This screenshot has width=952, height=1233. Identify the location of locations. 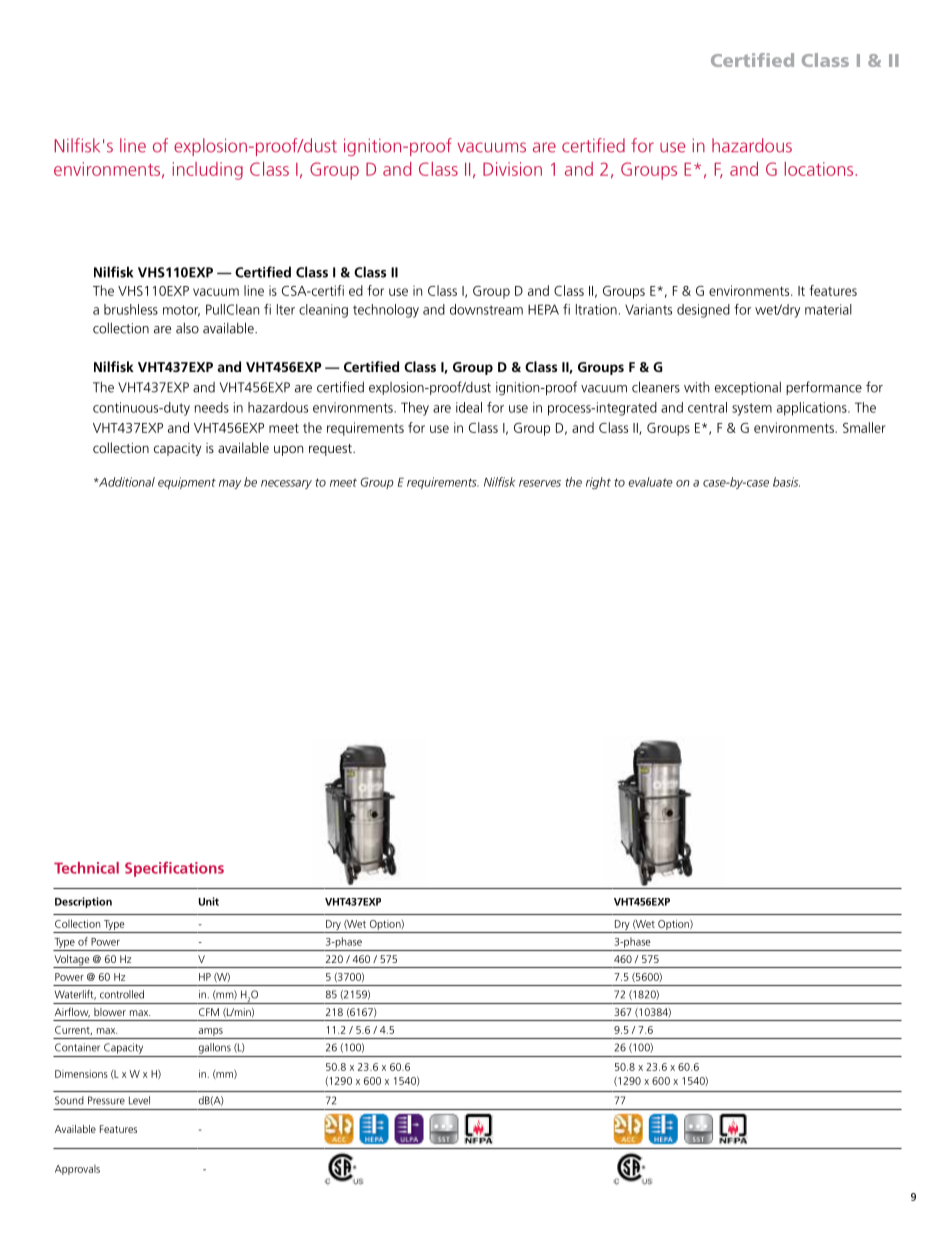
(820, 169).
